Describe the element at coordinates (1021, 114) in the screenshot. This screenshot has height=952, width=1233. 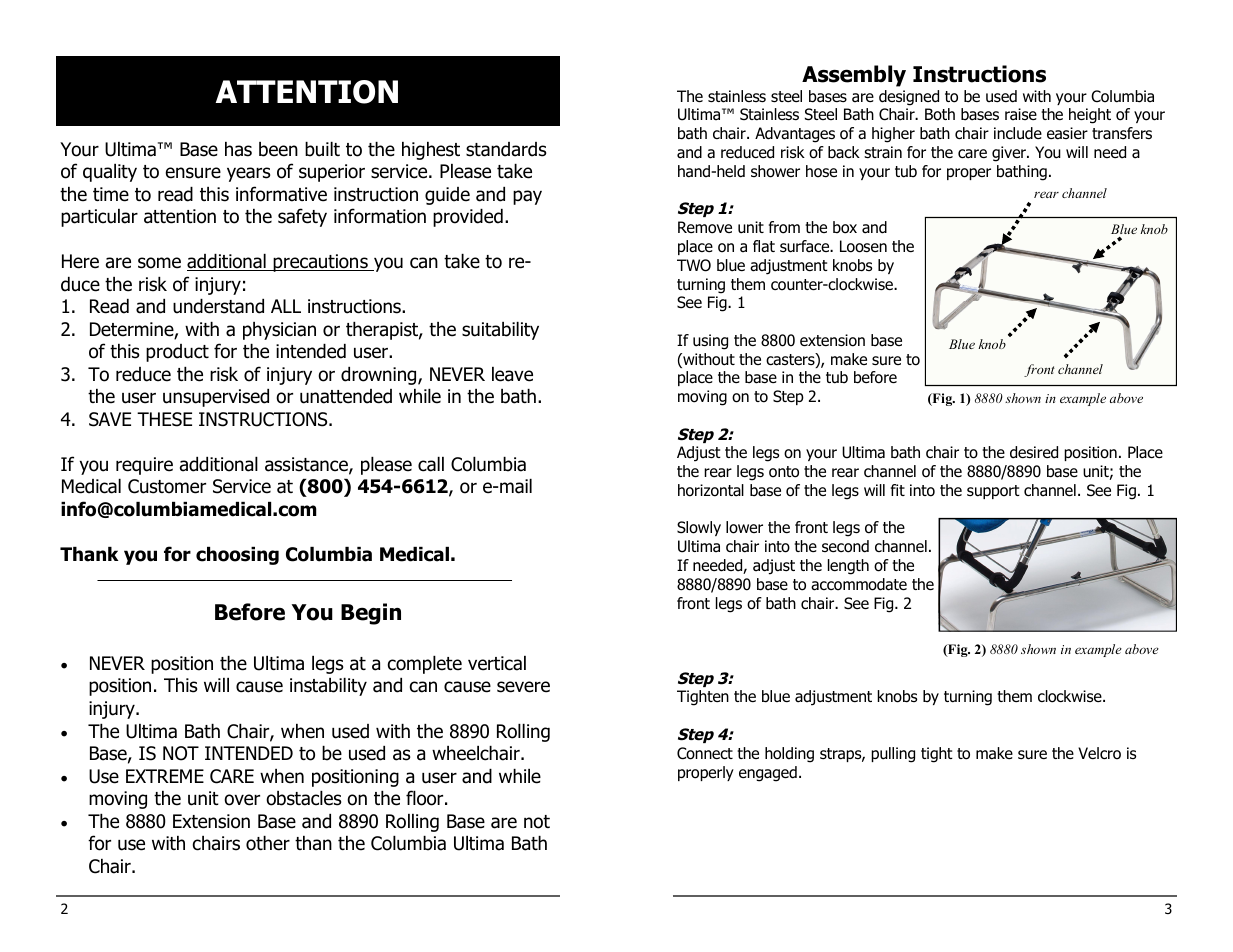
I see `raise` at that location.
